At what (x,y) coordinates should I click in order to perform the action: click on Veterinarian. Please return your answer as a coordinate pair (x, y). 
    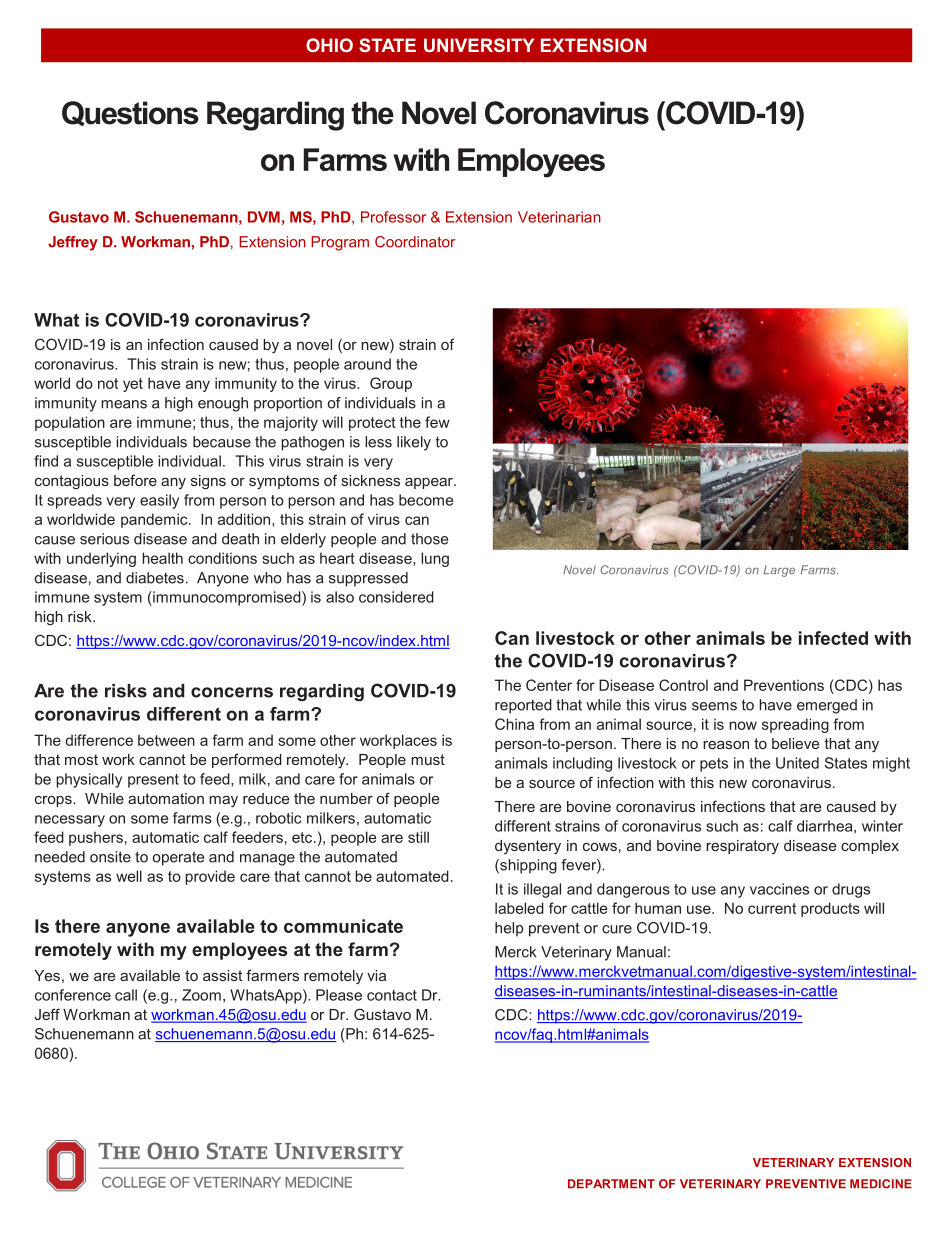
    Looking at the image, I should click on (559, 217).
